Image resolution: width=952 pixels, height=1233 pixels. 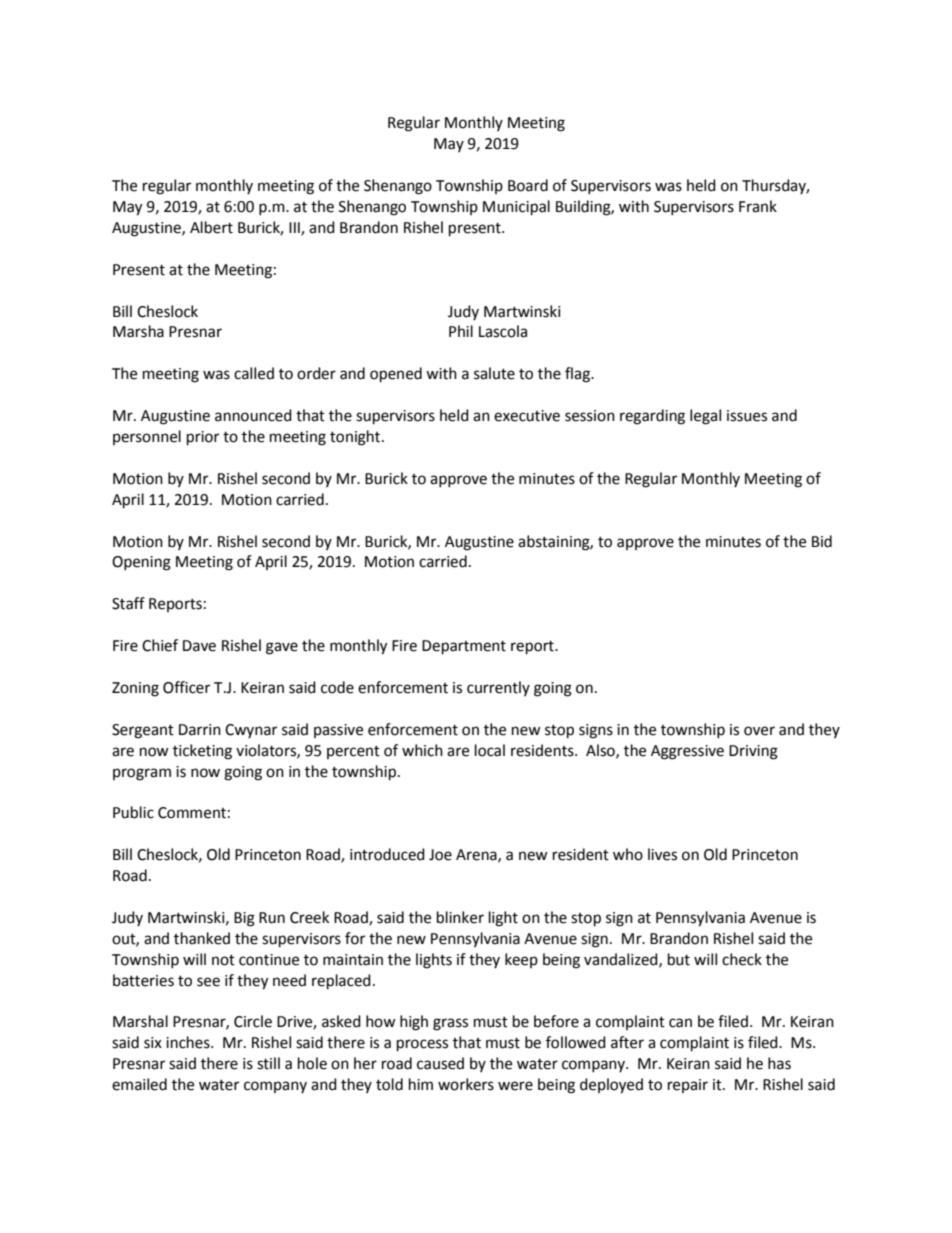 I want to click on Bid, so click(x=822, y=541).
